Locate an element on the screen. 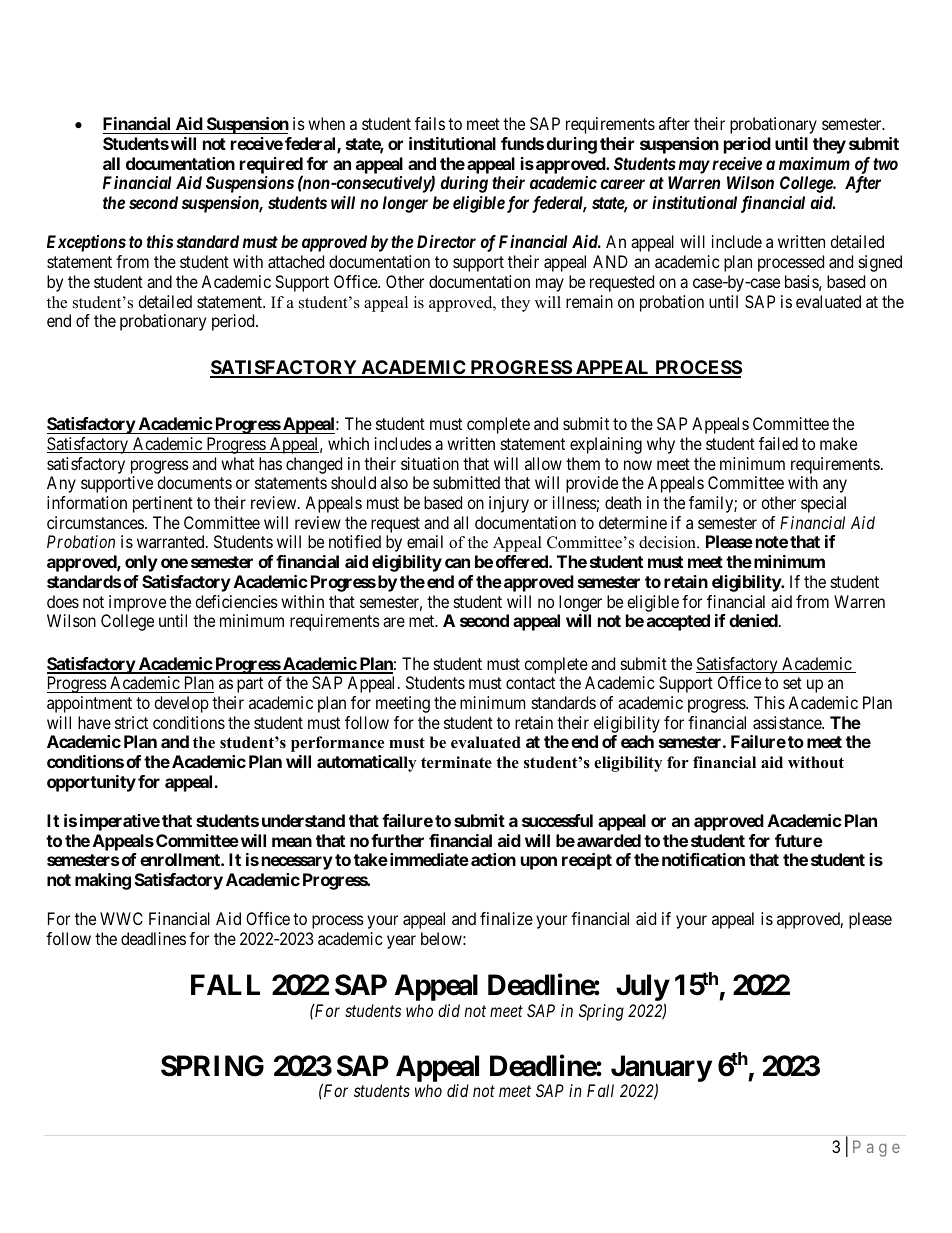 The height and width of the screenshot is (1233, 952). required is located at coordinates (271, 166).
